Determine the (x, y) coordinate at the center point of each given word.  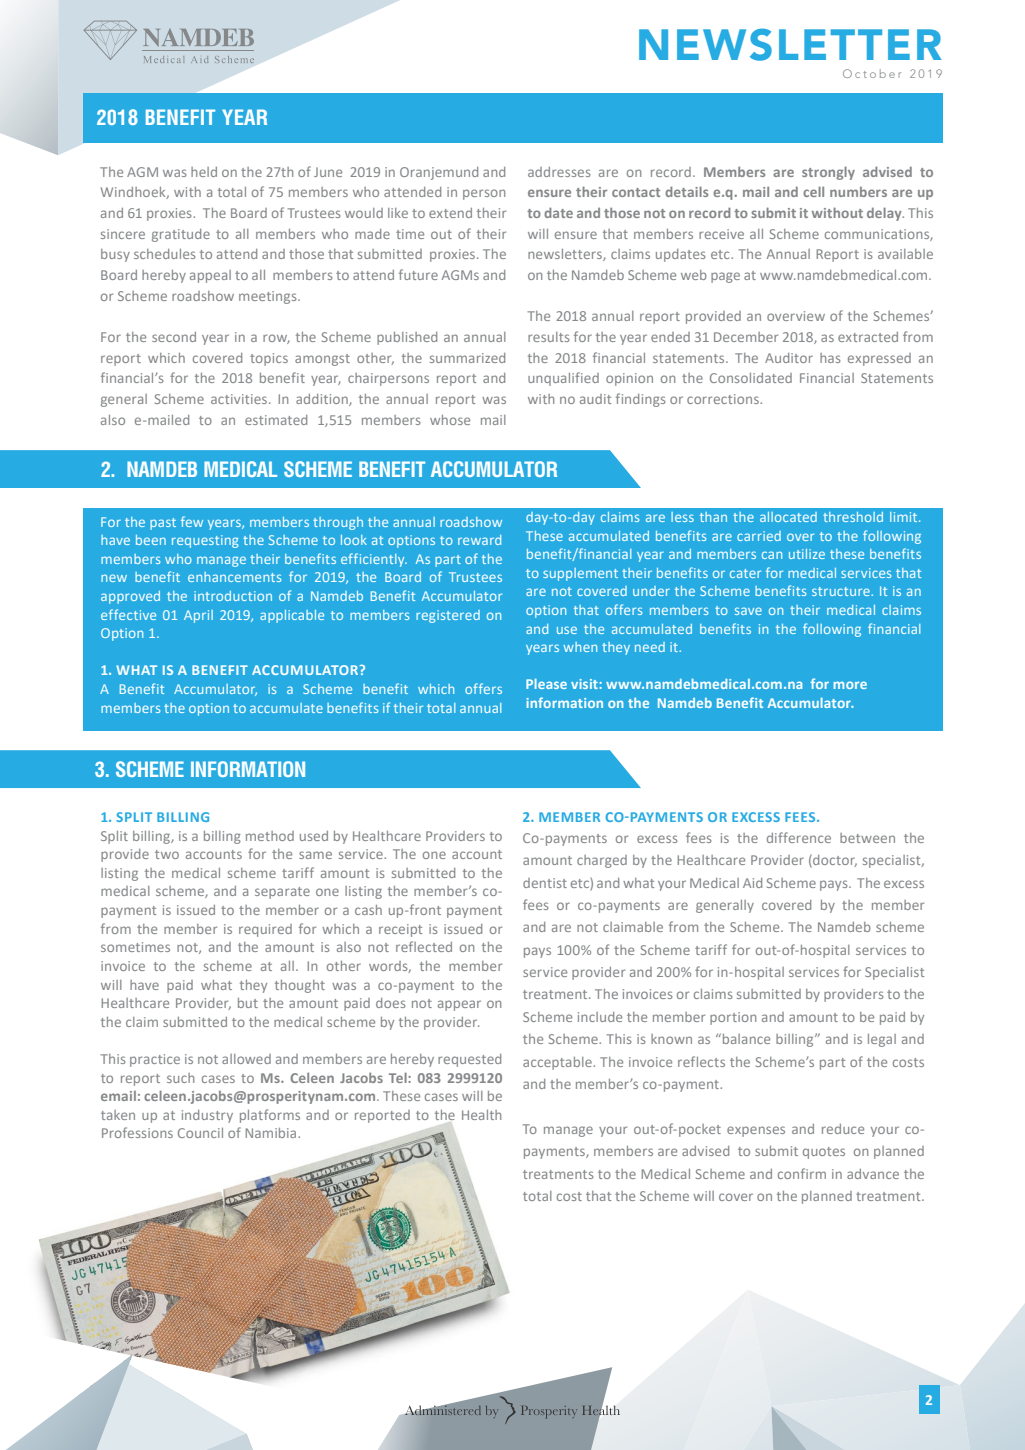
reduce (843, 1129)
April (198, 616)
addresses (559, 172)
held (204, 172)
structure (842, 591)
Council (200, 1133)
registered (448, 616)
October (872, 73)
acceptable (558, 1063)
